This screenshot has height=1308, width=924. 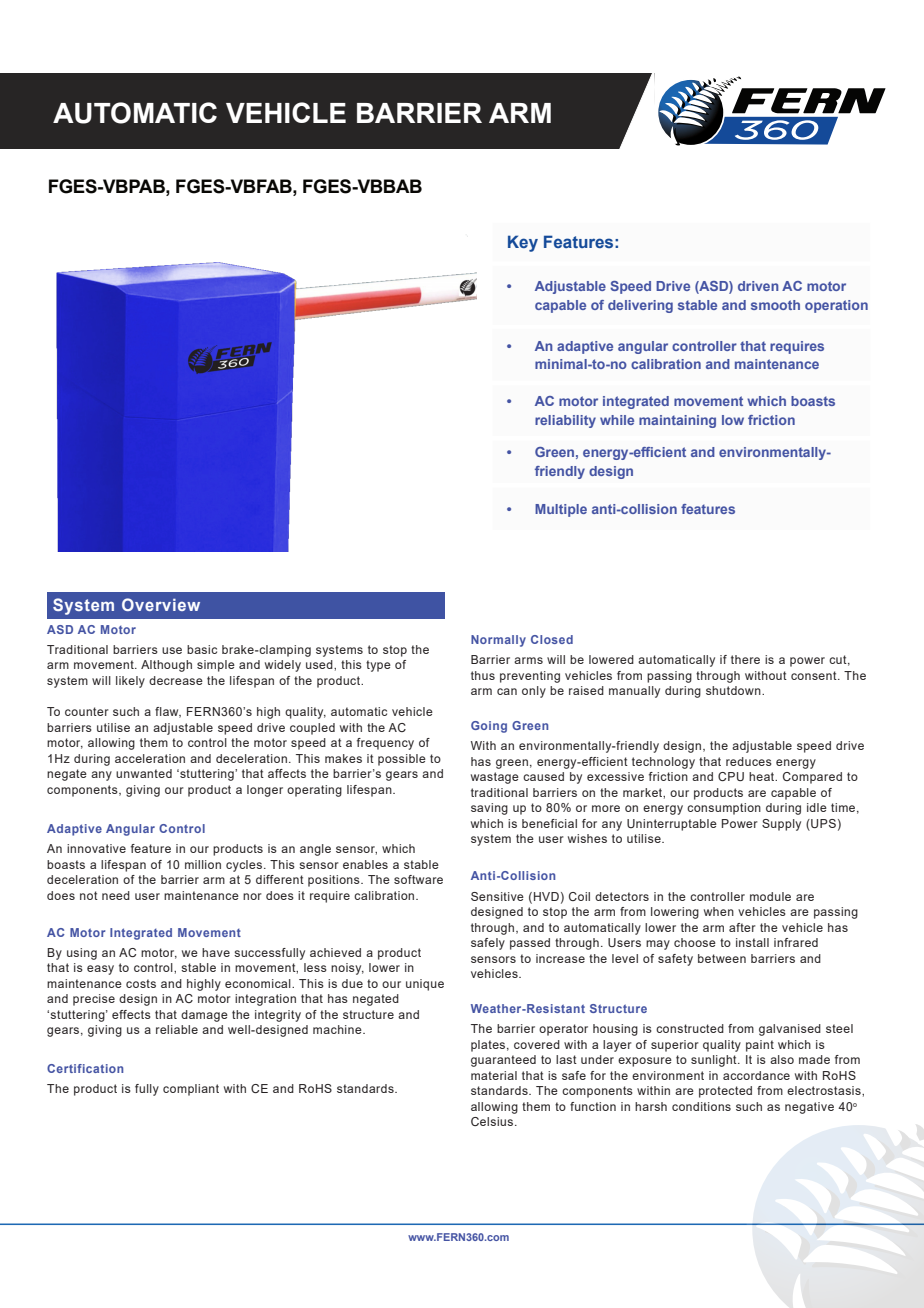 What do you see at coordinates (523, 243) in the screenshot?
I see `Key` at bounding box center [523, 243].
